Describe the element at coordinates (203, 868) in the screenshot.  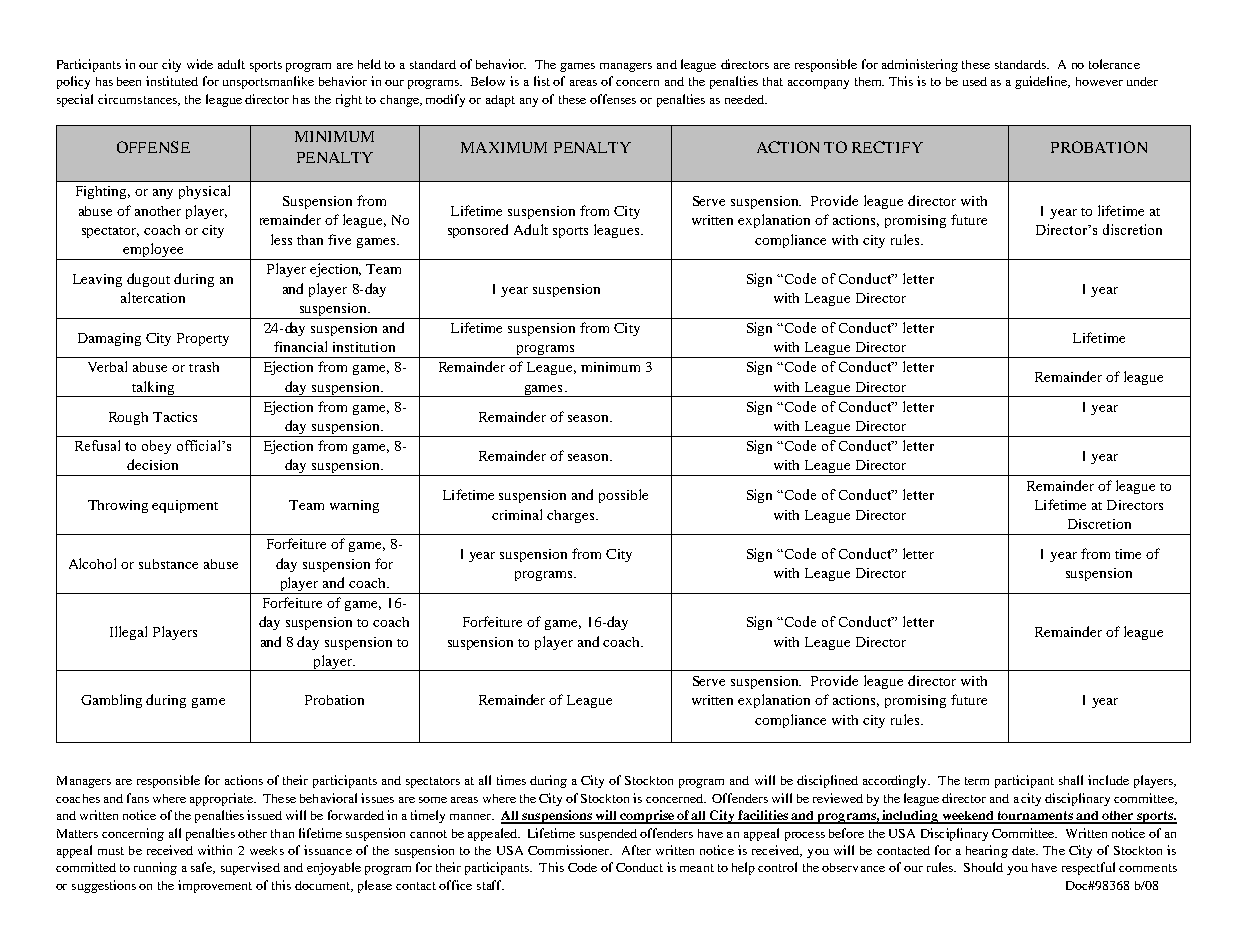
I see `safe` at that location.
